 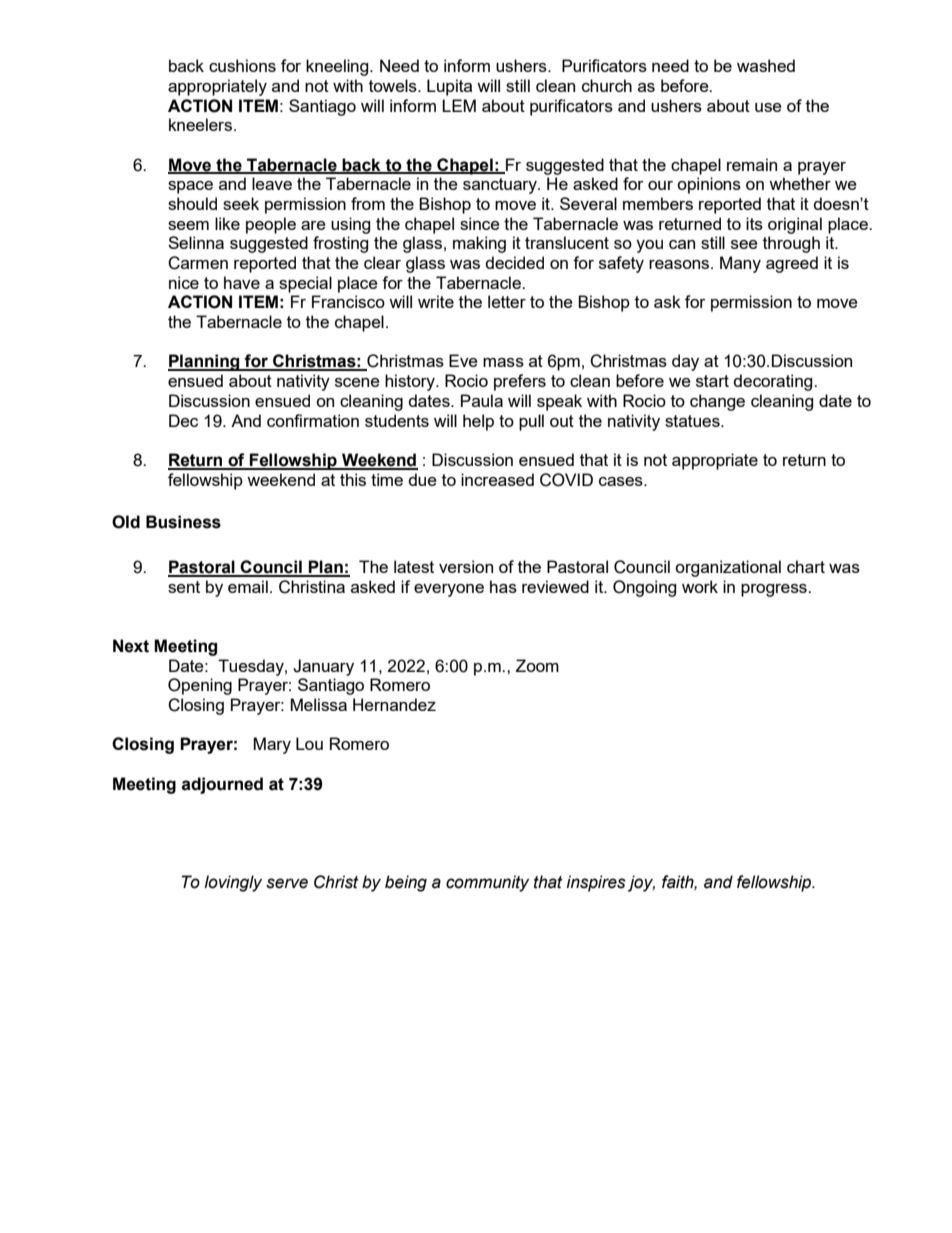 What do you see at coordinates (712, 381) in the screenshot?
I see `start` at bounding box center [712, 381].
